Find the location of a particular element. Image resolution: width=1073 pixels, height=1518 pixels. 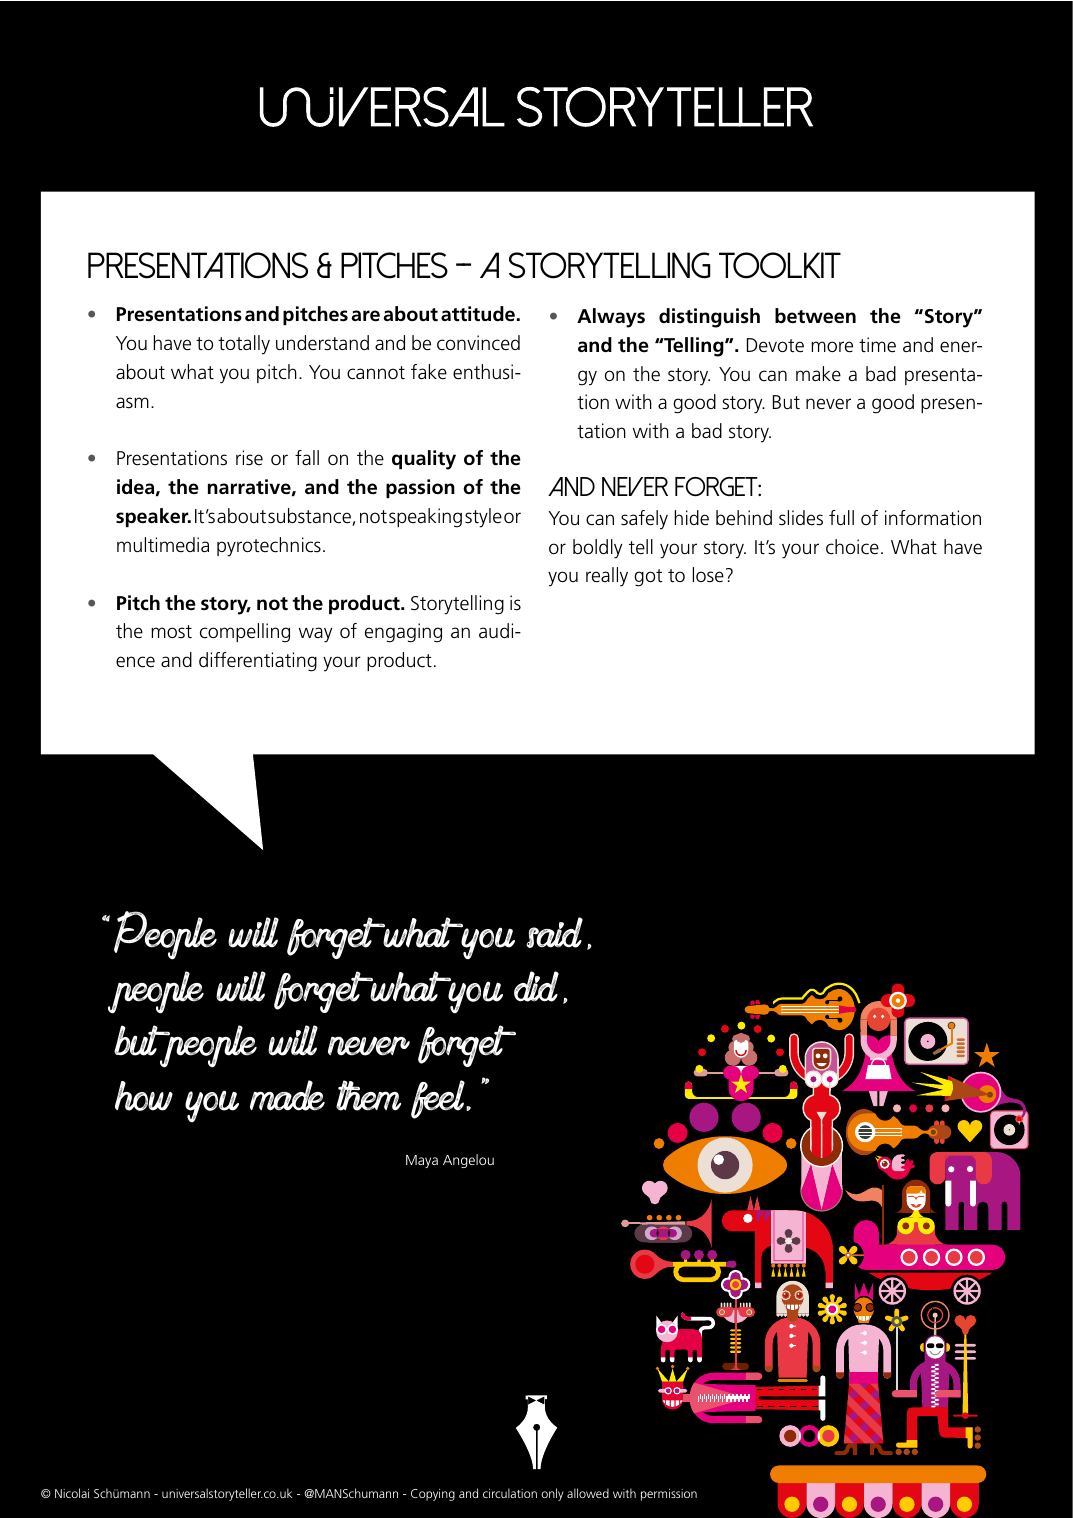

lose is located at coordinates (708, 575).
